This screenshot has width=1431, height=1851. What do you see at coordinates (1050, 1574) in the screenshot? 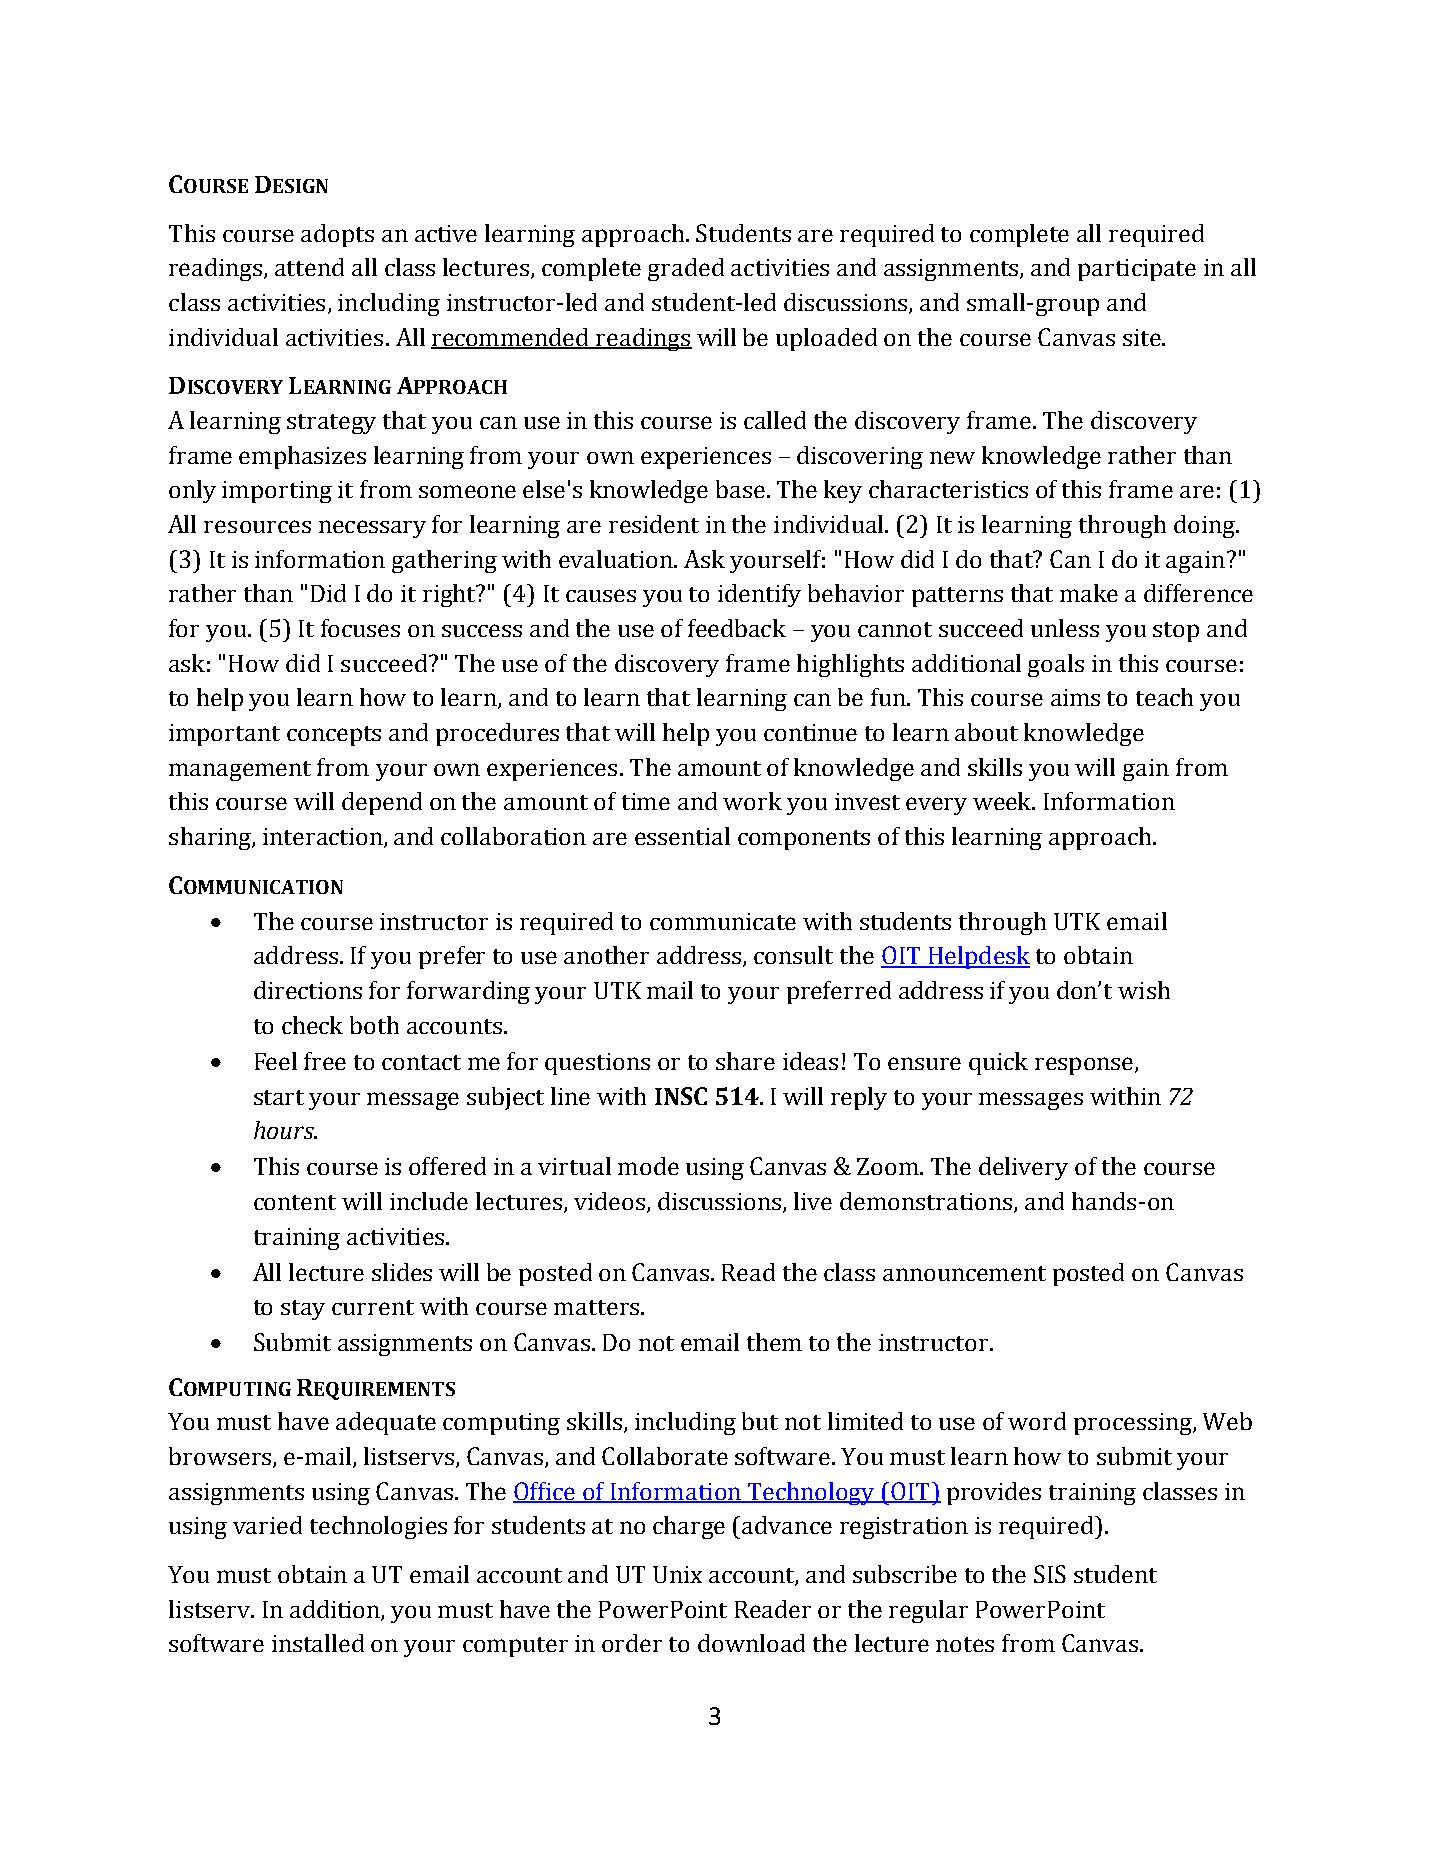
I see `SIS` at bounding box center [1050, 1574].
